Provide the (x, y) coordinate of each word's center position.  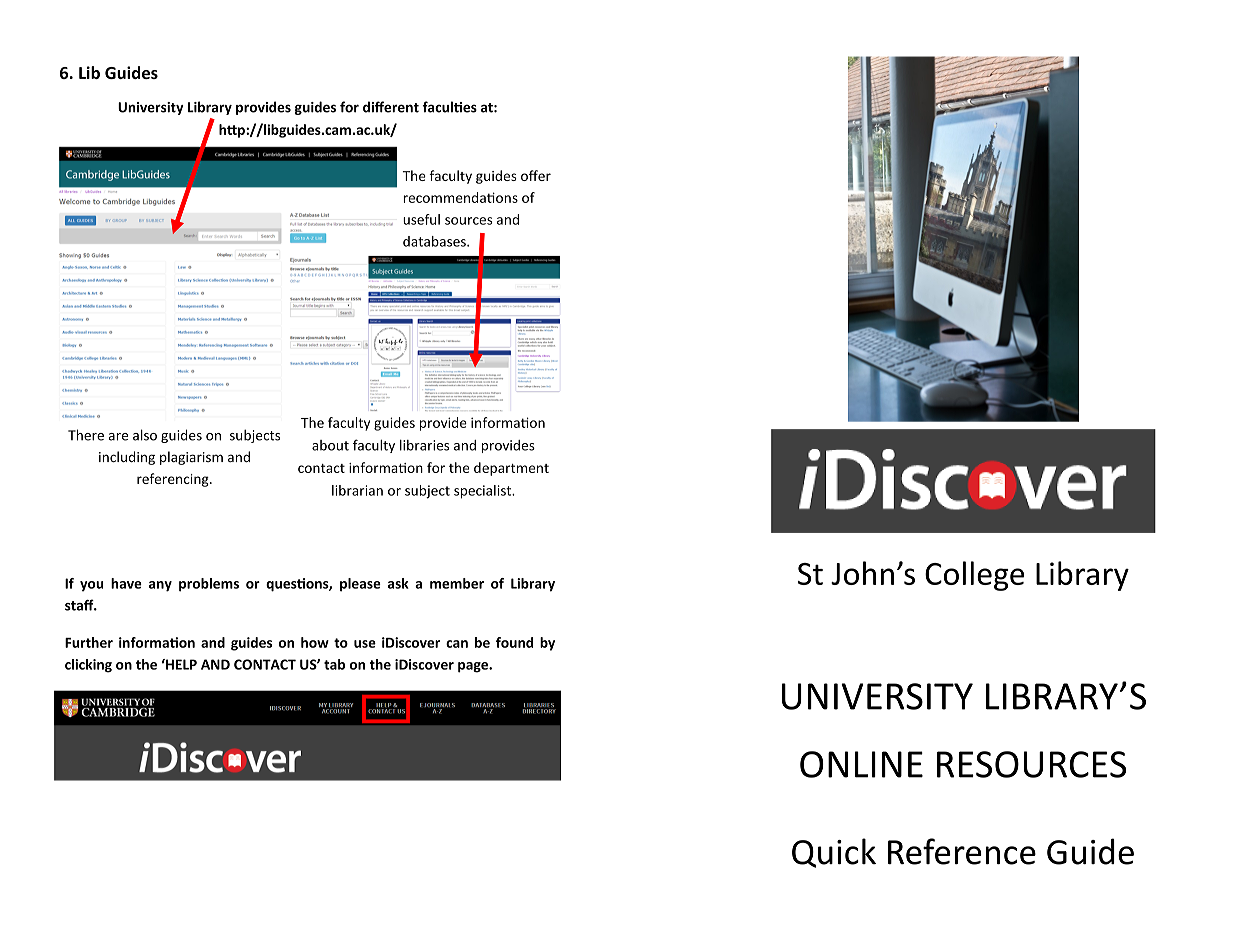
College (974, 576)
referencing (174, 480)
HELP (180, 664)
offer (536, 175)
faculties (449, 107)
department (511, 469)
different (391, 107)
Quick (834, 853)
